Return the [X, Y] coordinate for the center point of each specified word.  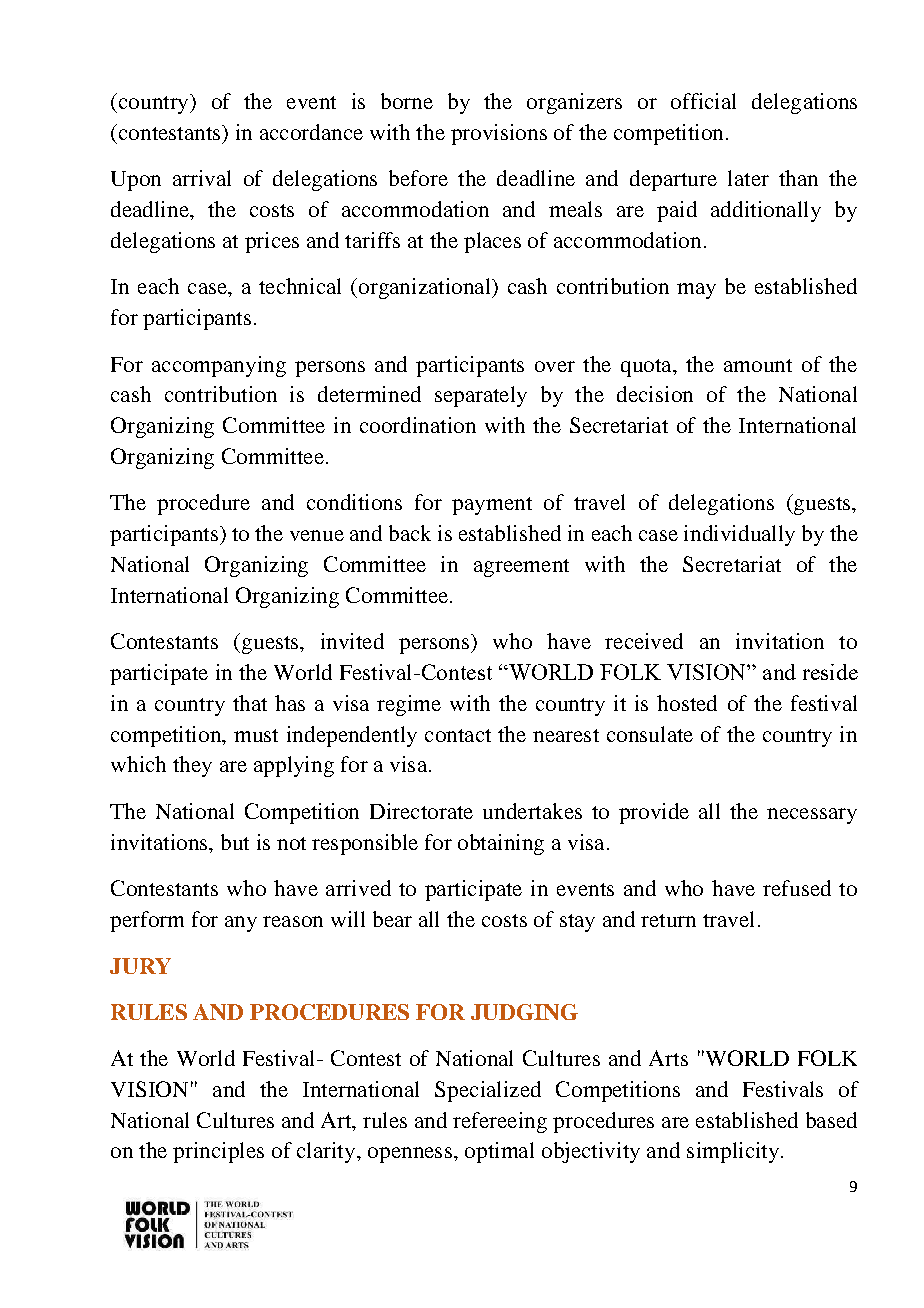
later [748, 178]
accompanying [219, 366]
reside [830, 672]
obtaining [501, 844]
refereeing [500, 1122]
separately [481, 396]
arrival [202, 178]
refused [797, 888]
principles [218, 1152]
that [250, 703]
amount [758, 365]
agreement [521, 568]
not [291, 843]
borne [407, 101]
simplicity [733, 1152]
